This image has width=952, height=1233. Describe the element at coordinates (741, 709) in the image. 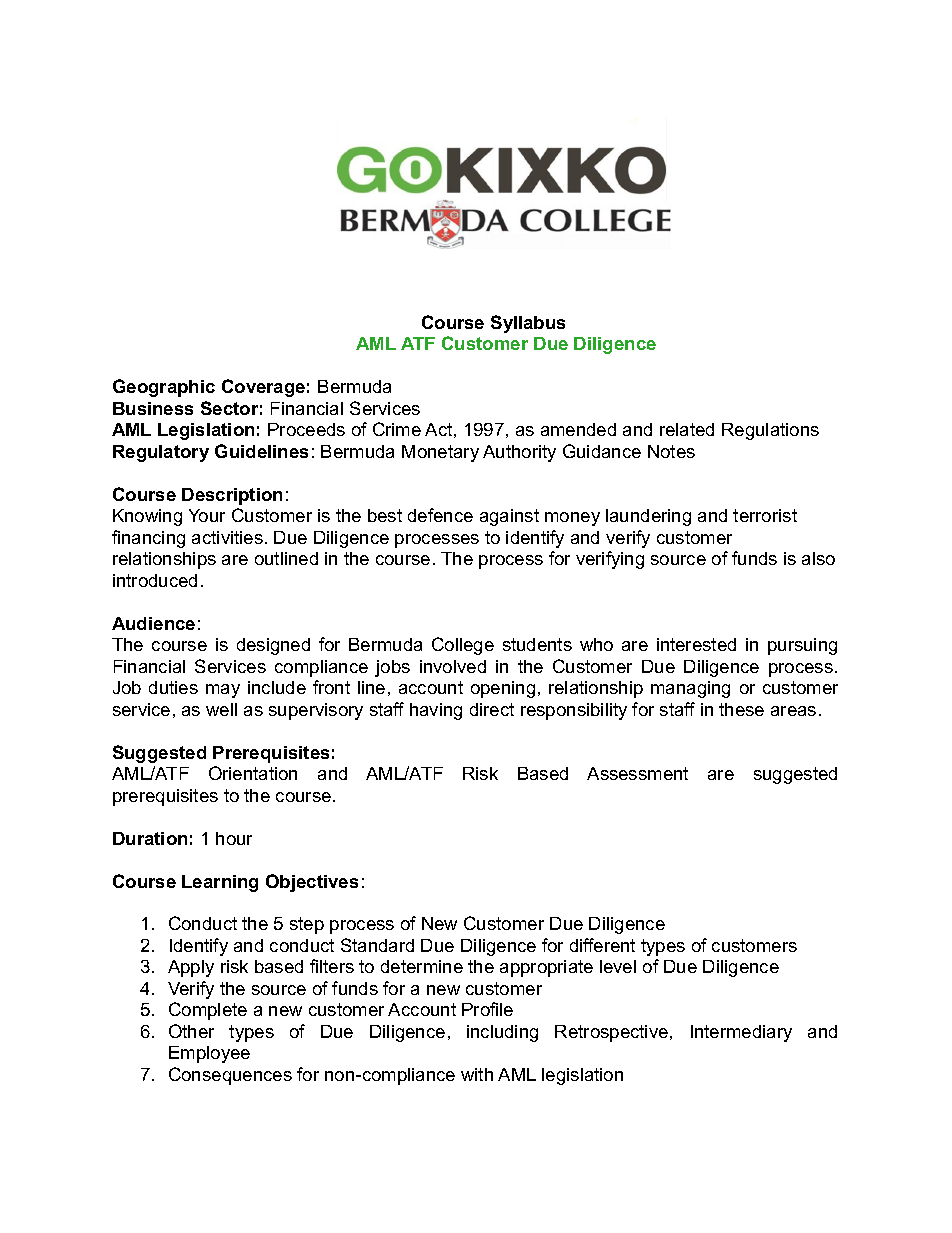

I see `these` at that location.
